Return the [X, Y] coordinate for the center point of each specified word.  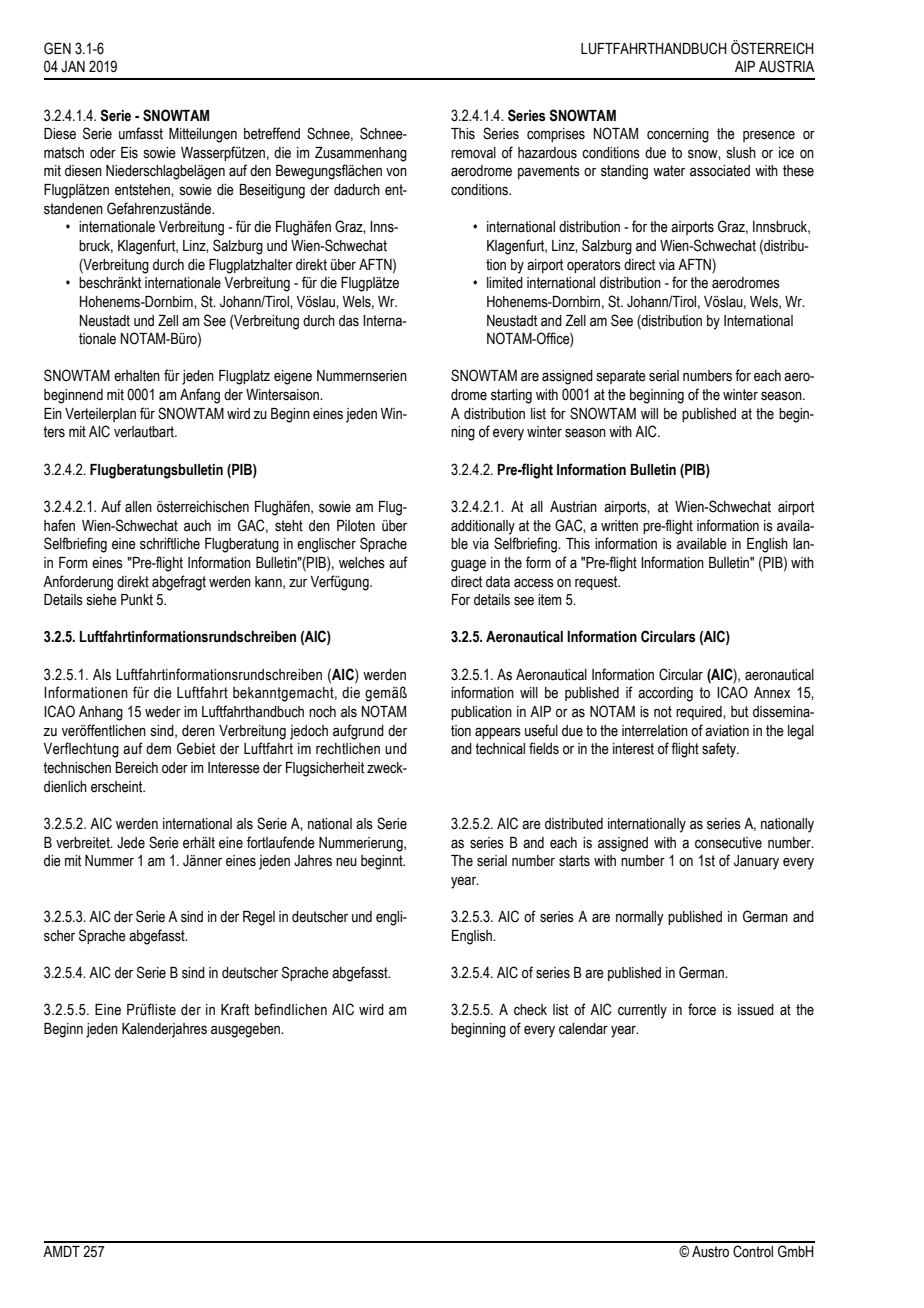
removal [473, 153]
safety [720, 750]
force [702, 1009]
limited [505, 283]
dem [158, 749]
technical [500, 749]
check [530, 1010]
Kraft [235, 1009]
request [597, 583]
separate [621, 377]
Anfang [200, 396]
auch [197, 526]
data [498, 582]
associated [720, 171]
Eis [129, 153]
